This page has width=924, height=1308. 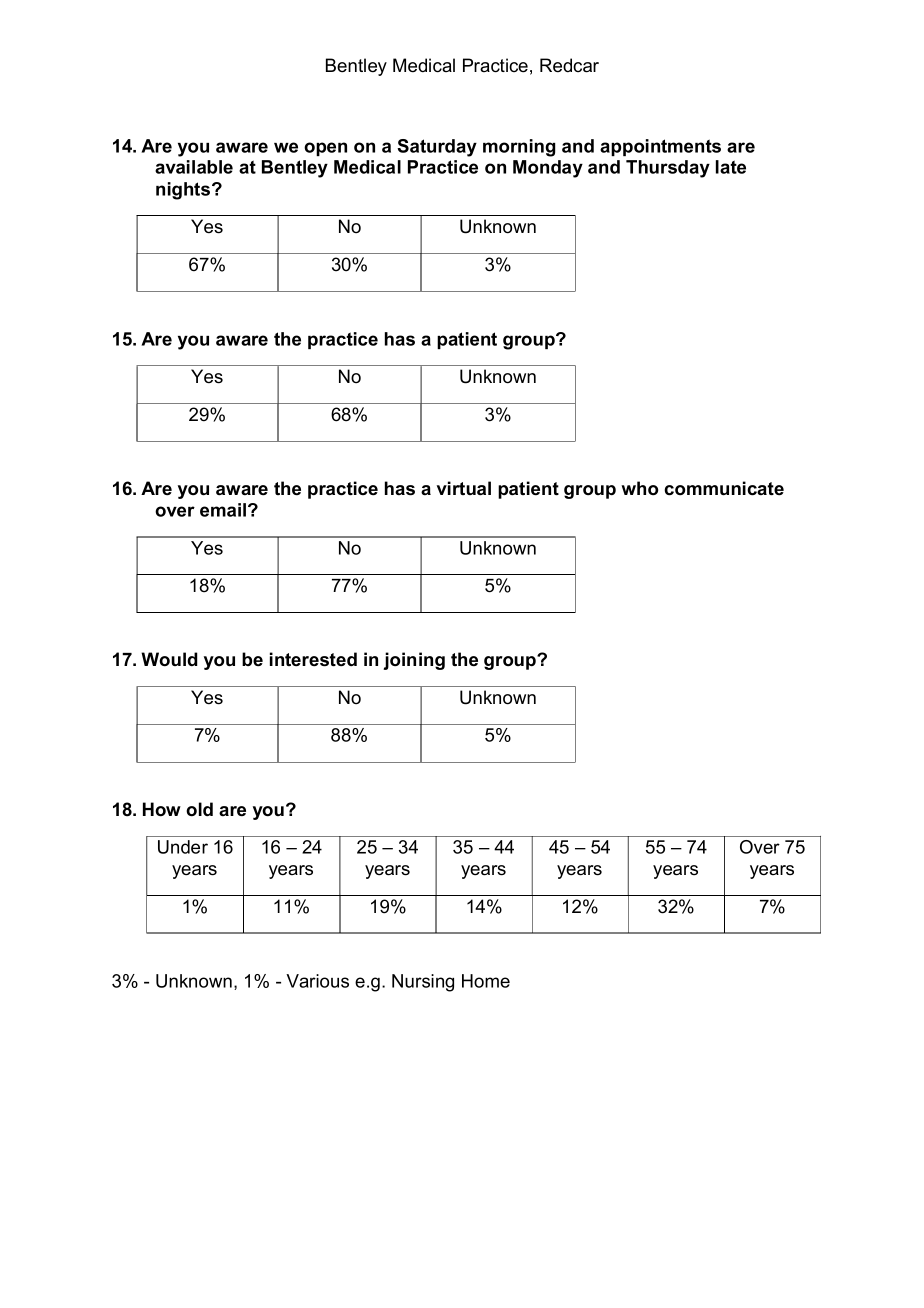 What do you see at coordinates (464, 488) in the page?
I see `virtual` at bounding box center [464, 488].
